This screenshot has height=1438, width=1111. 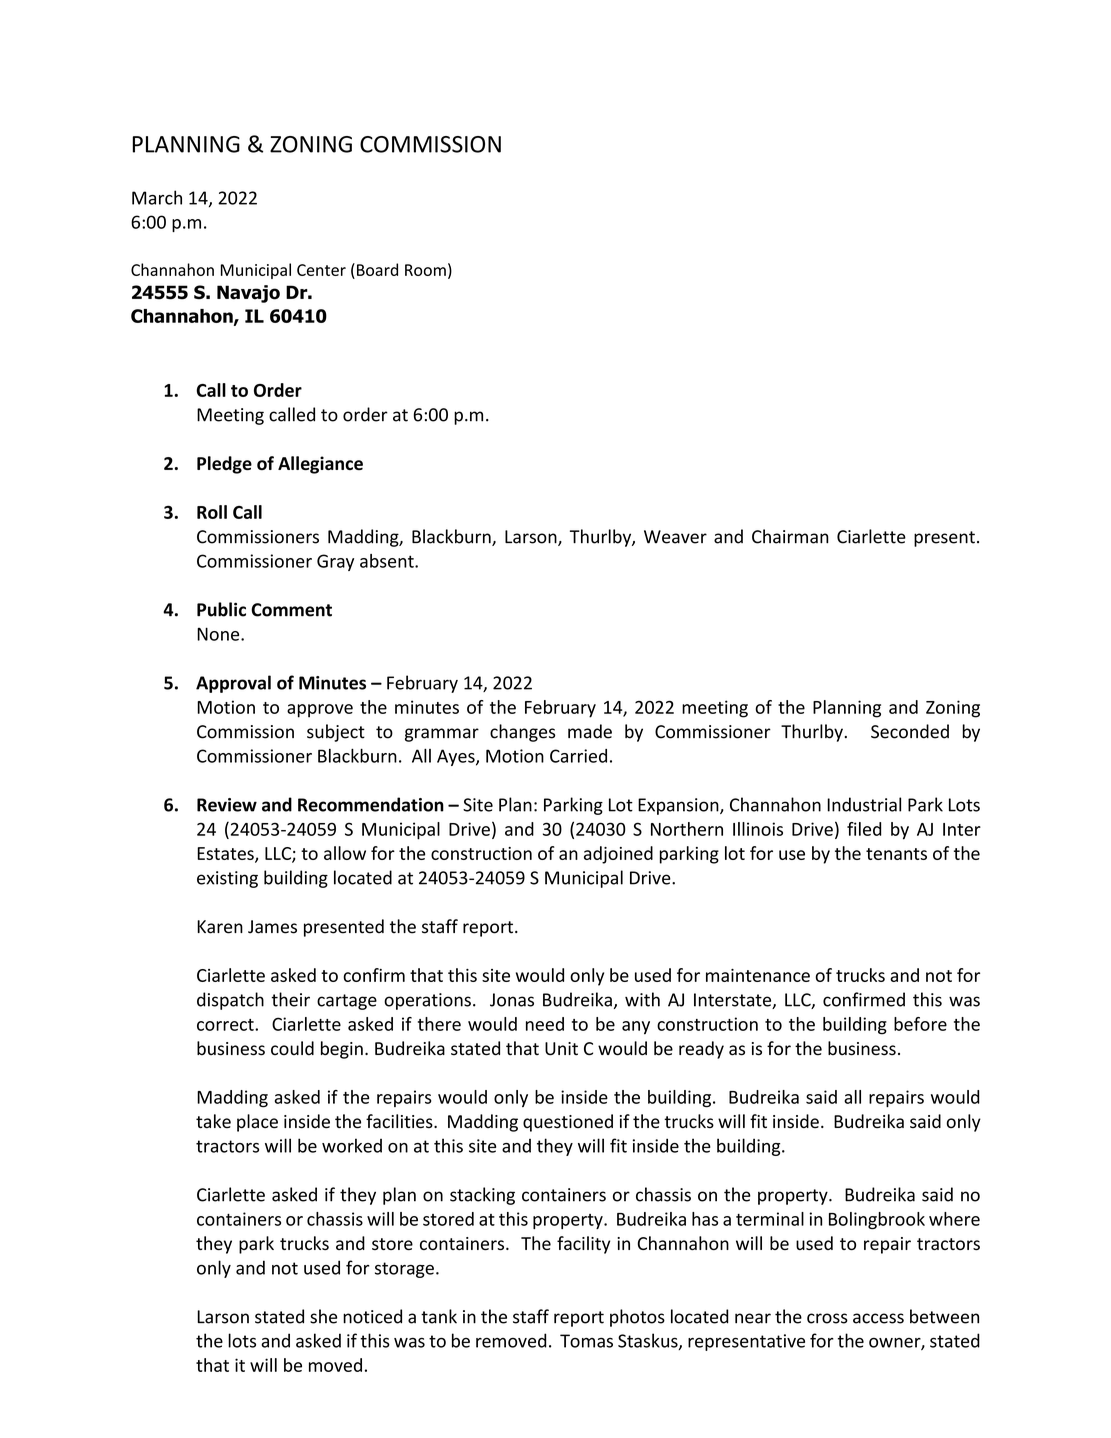 What do you see at coordinates (910, 731) in the screenshot?
I see `Seconded` at bounding box center [910, 731].
